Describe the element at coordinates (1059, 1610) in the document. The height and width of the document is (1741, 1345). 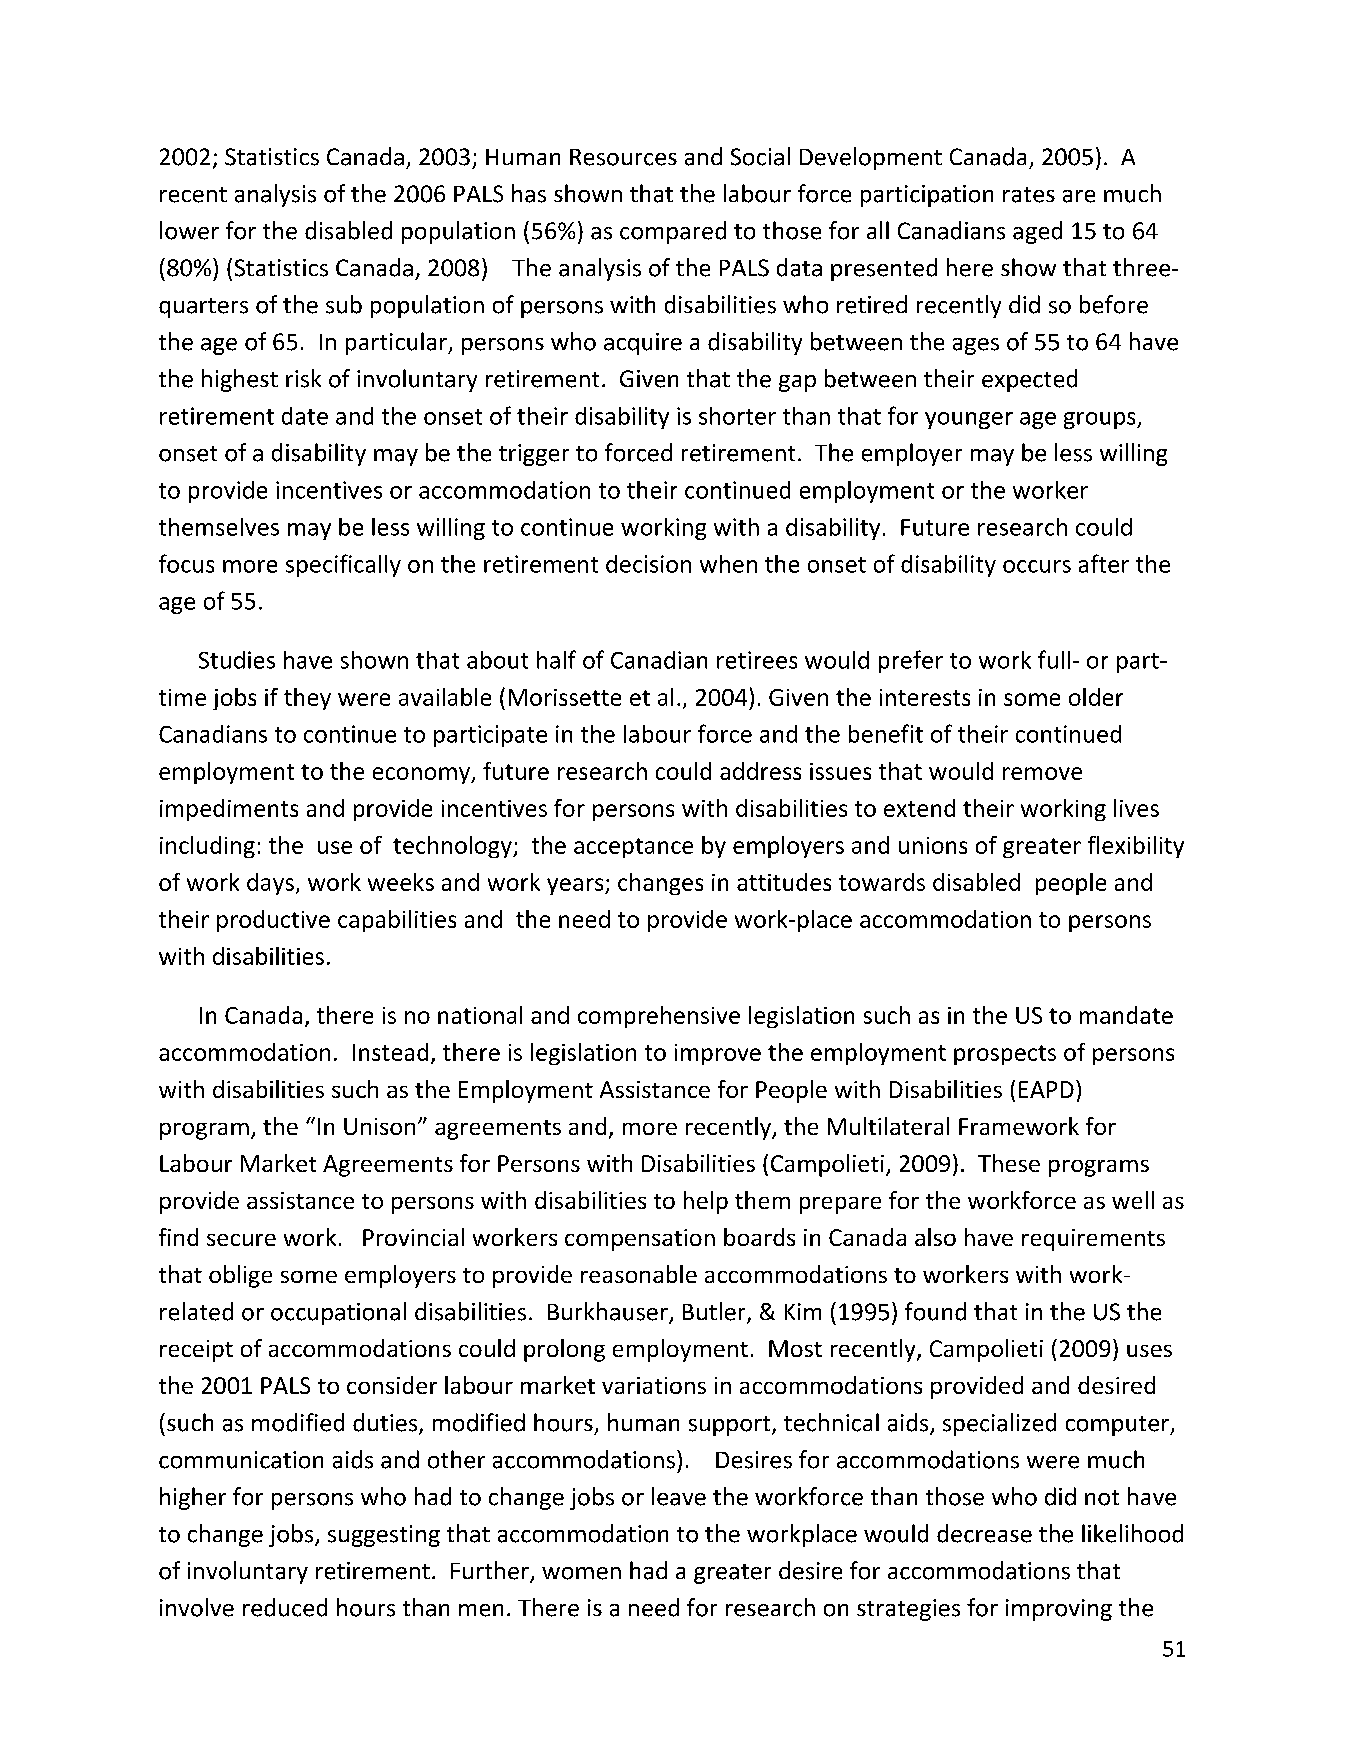
I see `improving` at that location.
